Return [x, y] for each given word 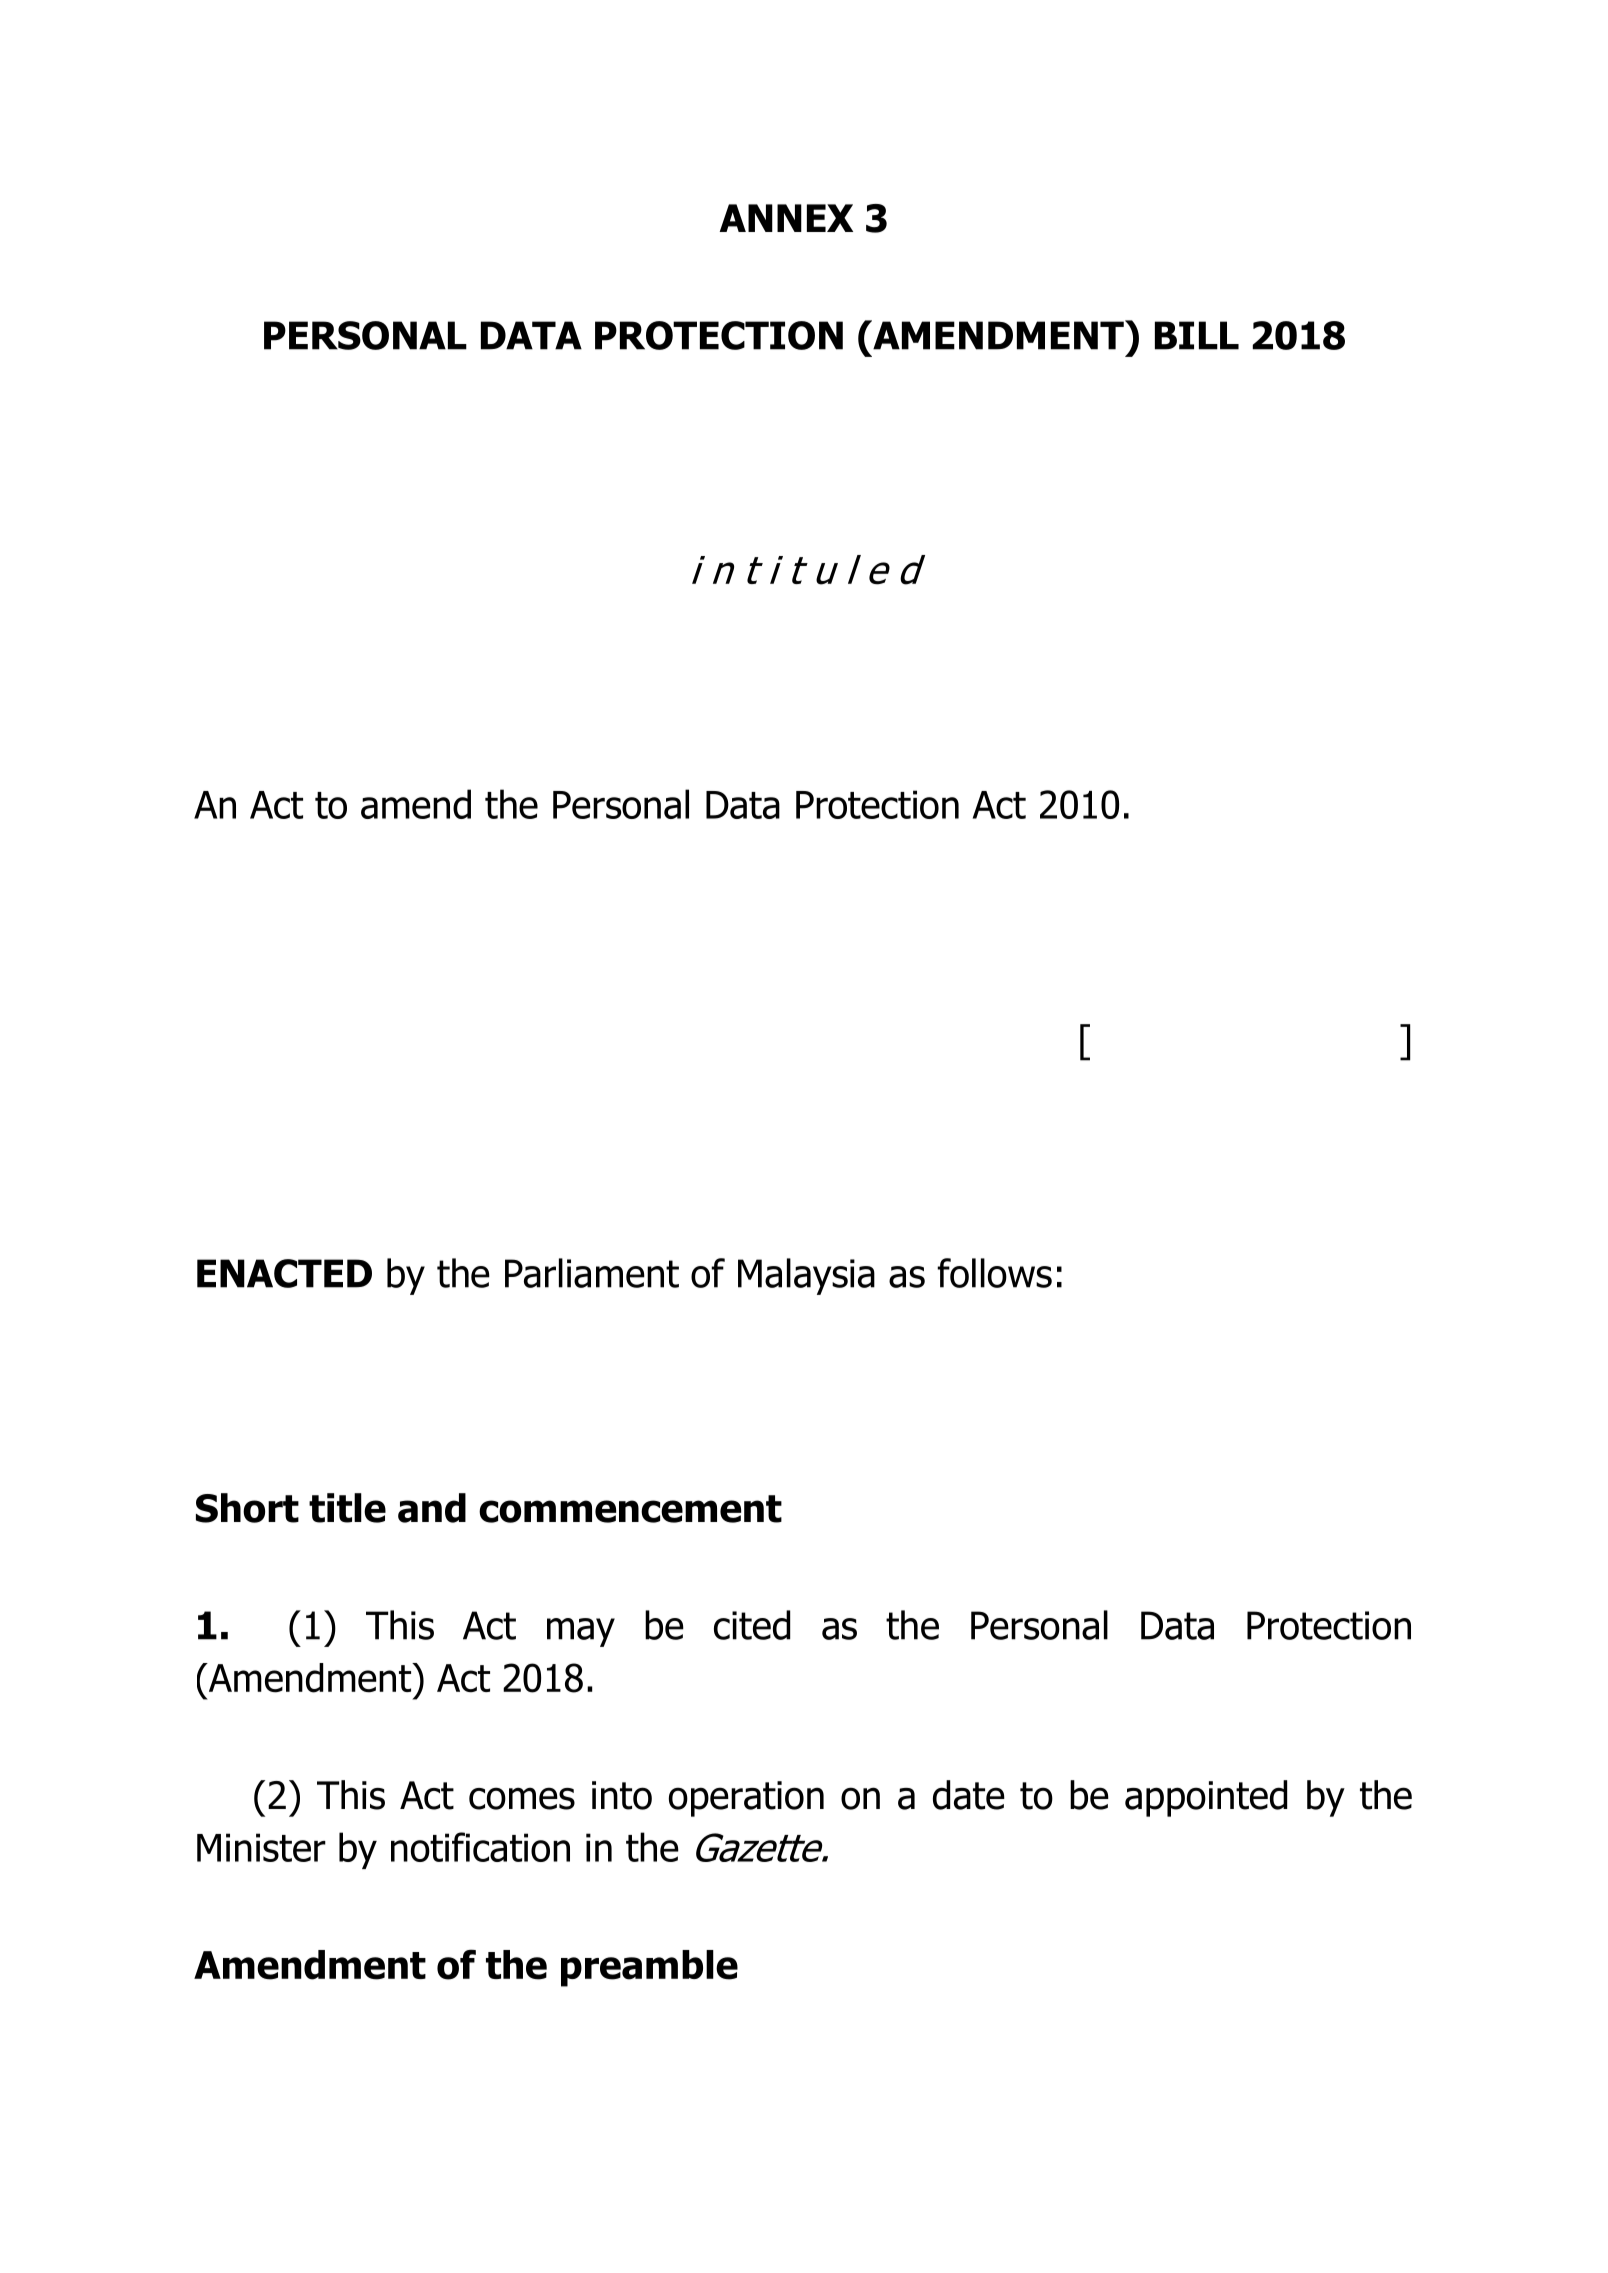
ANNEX [786, 218]
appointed [1206, 1798]
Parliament [592, 1273]
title [347, 1508]
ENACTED [284, 1273]
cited [752, 1625]
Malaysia [806, 1276]
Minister [261, 1847]
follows [994, 1273]
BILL [1197, 335]
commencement [630, 1509]
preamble [649, 1968]
